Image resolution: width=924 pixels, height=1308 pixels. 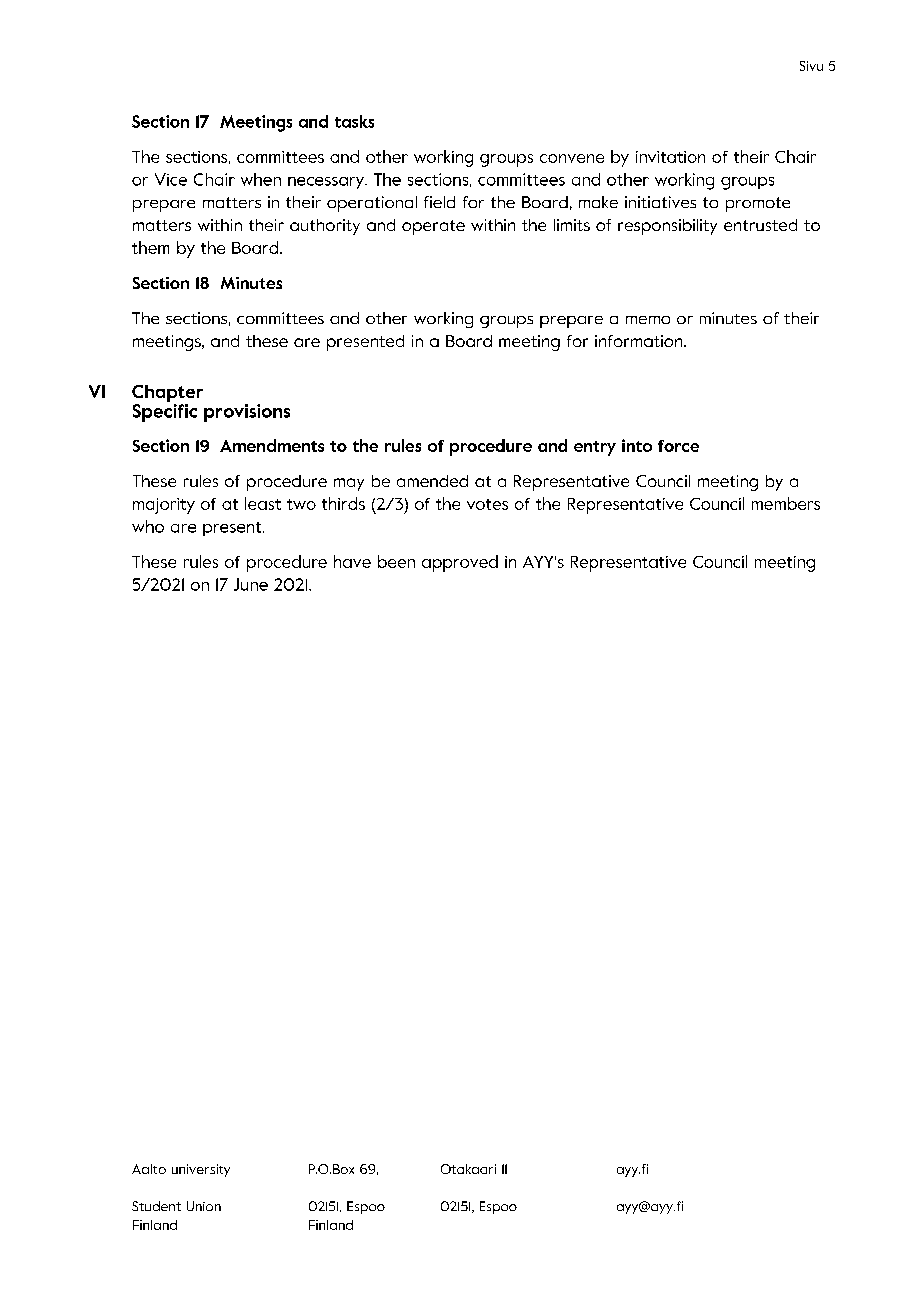 I want to click on have, so click(x=352, y=561).
